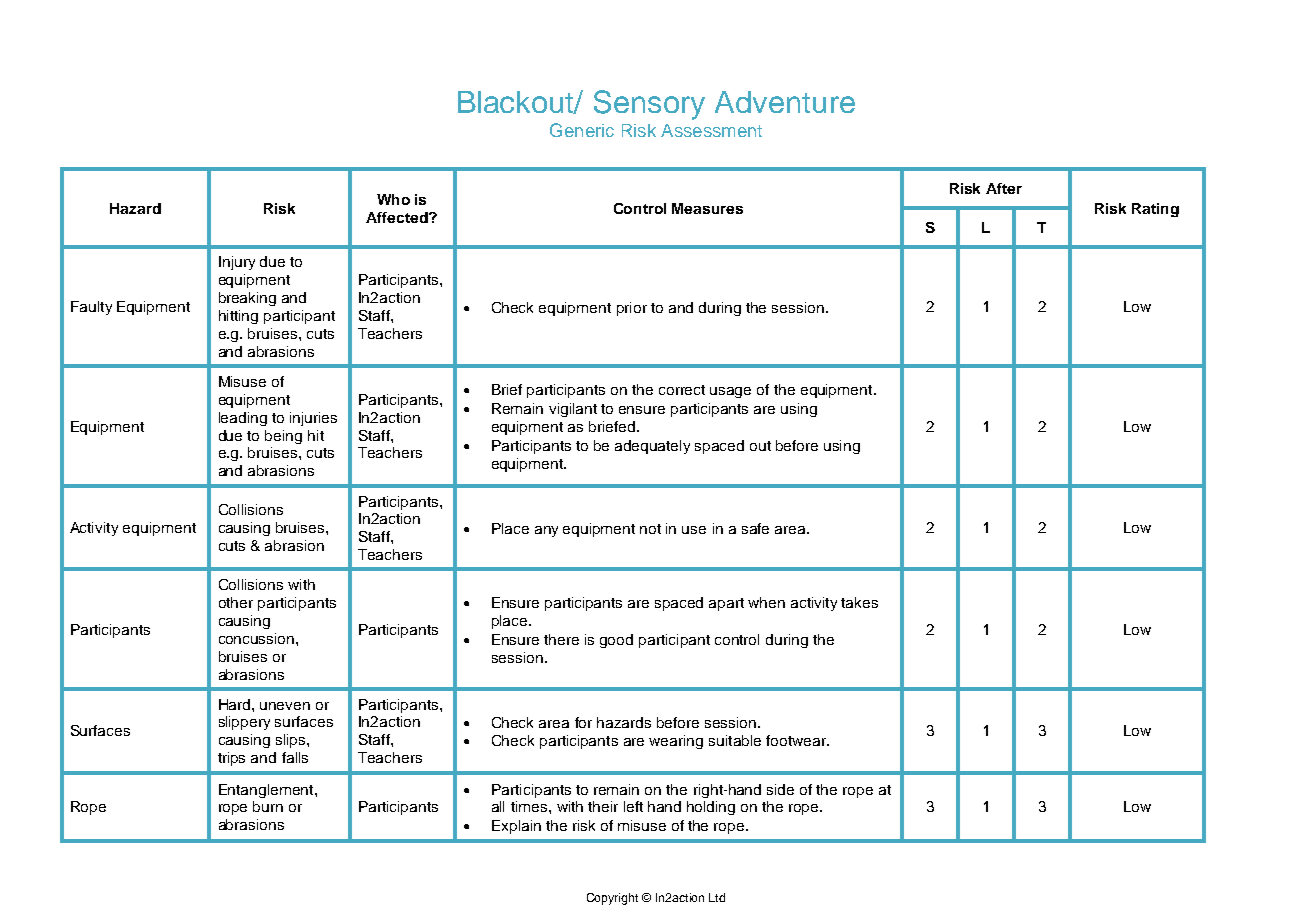 The width and height of the image is (1308, 924). I want to click on usage, so click(730, 392).
